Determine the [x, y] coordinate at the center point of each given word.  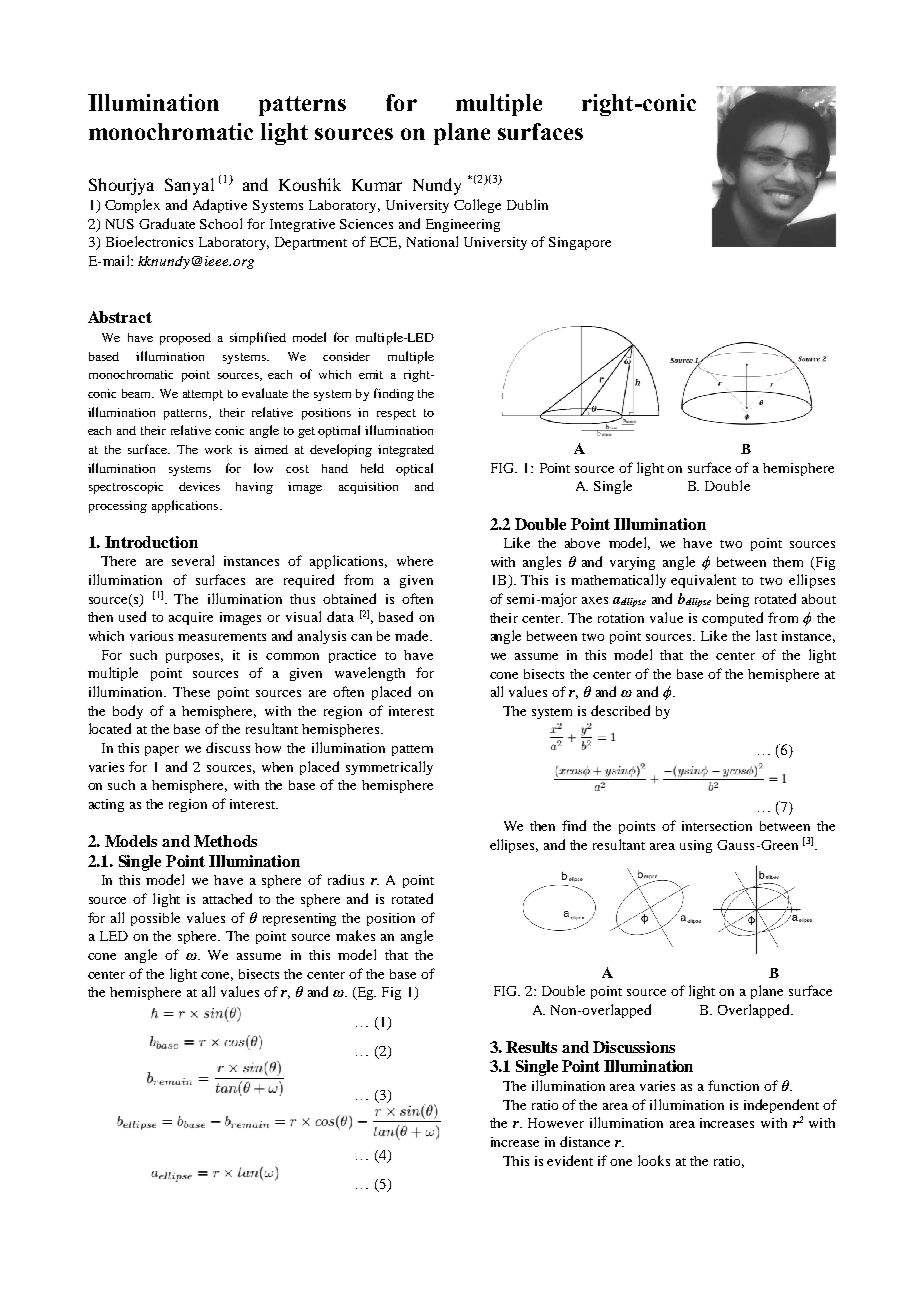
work [218, 449]
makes [355, 935]
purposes [194, 658]
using [696, 846]
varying [632, 563]
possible [155, 919]
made [413, 635]
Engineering [463, 225]
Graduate [167, 223]
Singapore [580, 243]
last [766, 635]
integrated [406, 451]
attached [227, 898]
